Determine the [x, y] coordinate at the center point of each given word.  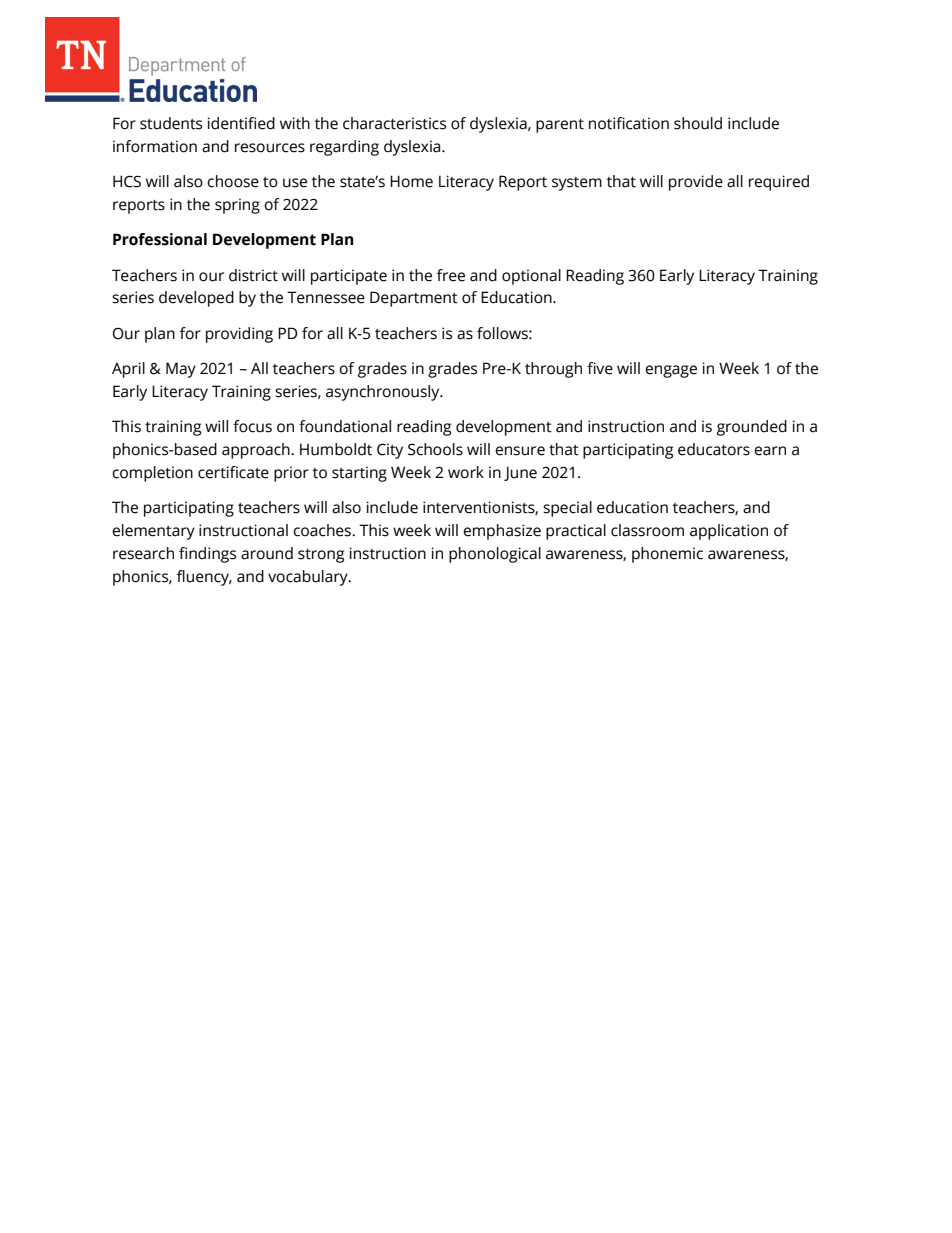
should [698, 123]
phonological [495, 555]
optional [531, 277]
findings [207, 555]
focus [252, 426]
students [171, 123]
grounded [752, 428]
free [451, 275]
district [253, 275]
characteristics [394, 123]
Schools [435, 449]
